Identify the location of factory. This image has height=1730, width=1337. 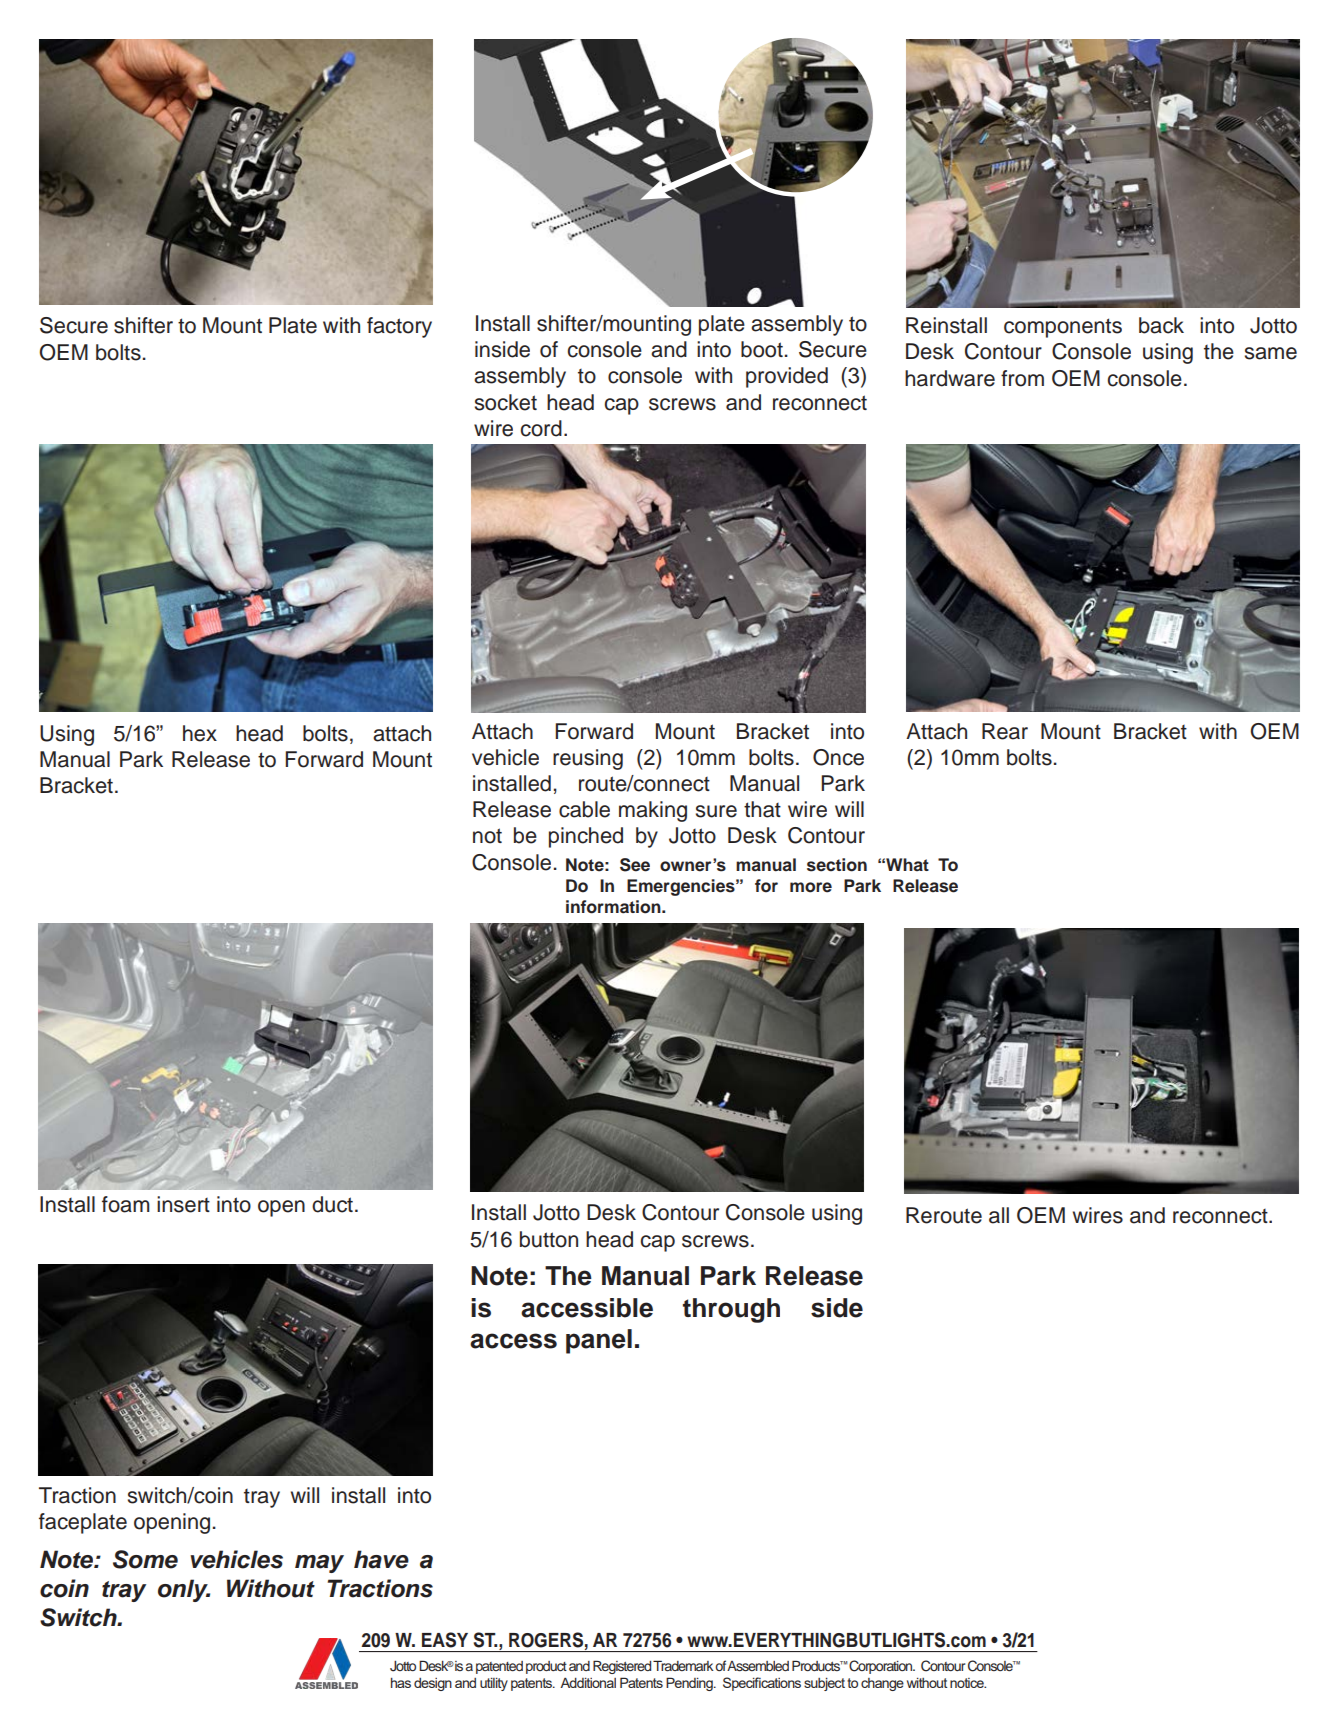
(399, 327).
